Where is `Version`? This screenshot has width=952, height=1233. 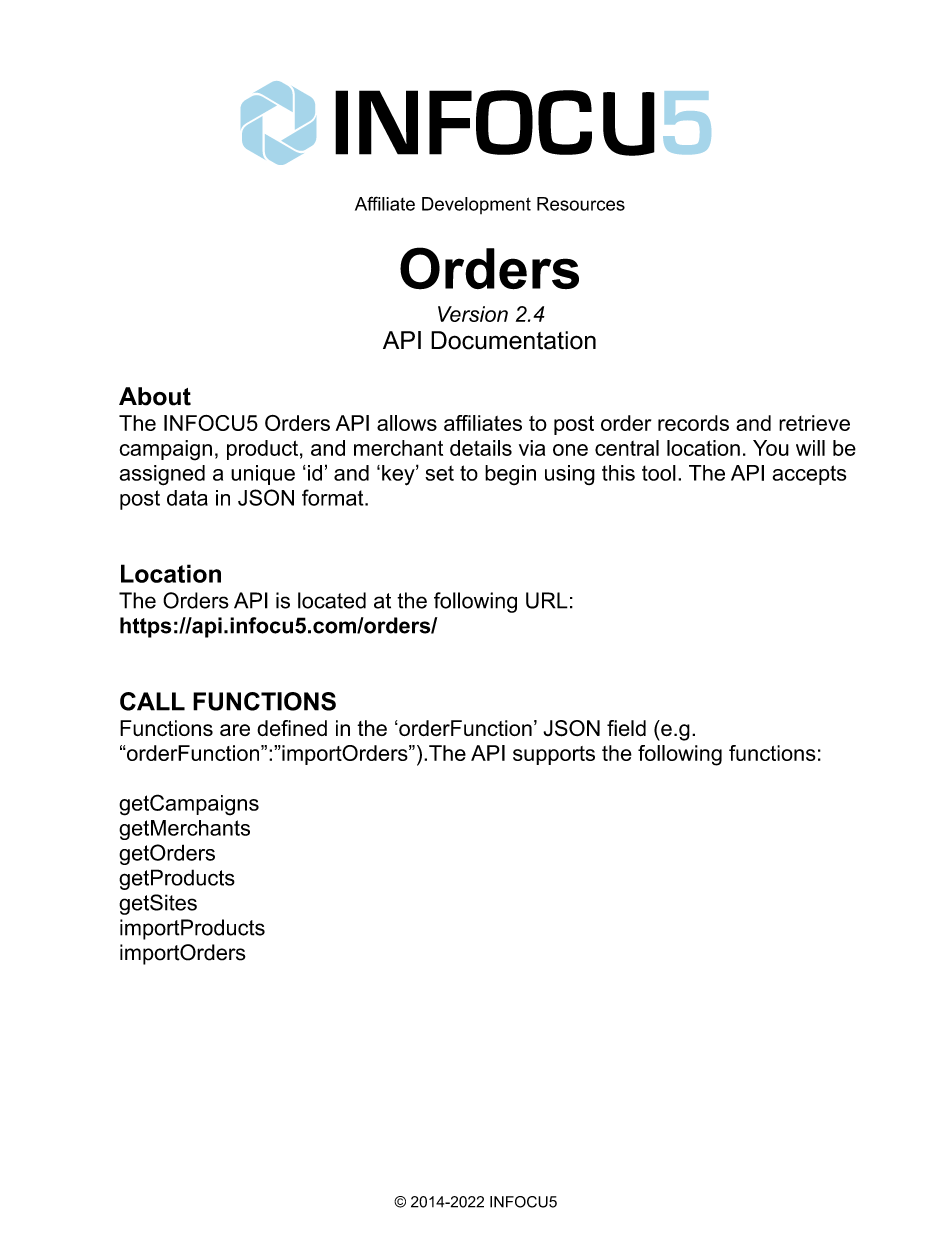 Version is located at coordinates (473, 314).
